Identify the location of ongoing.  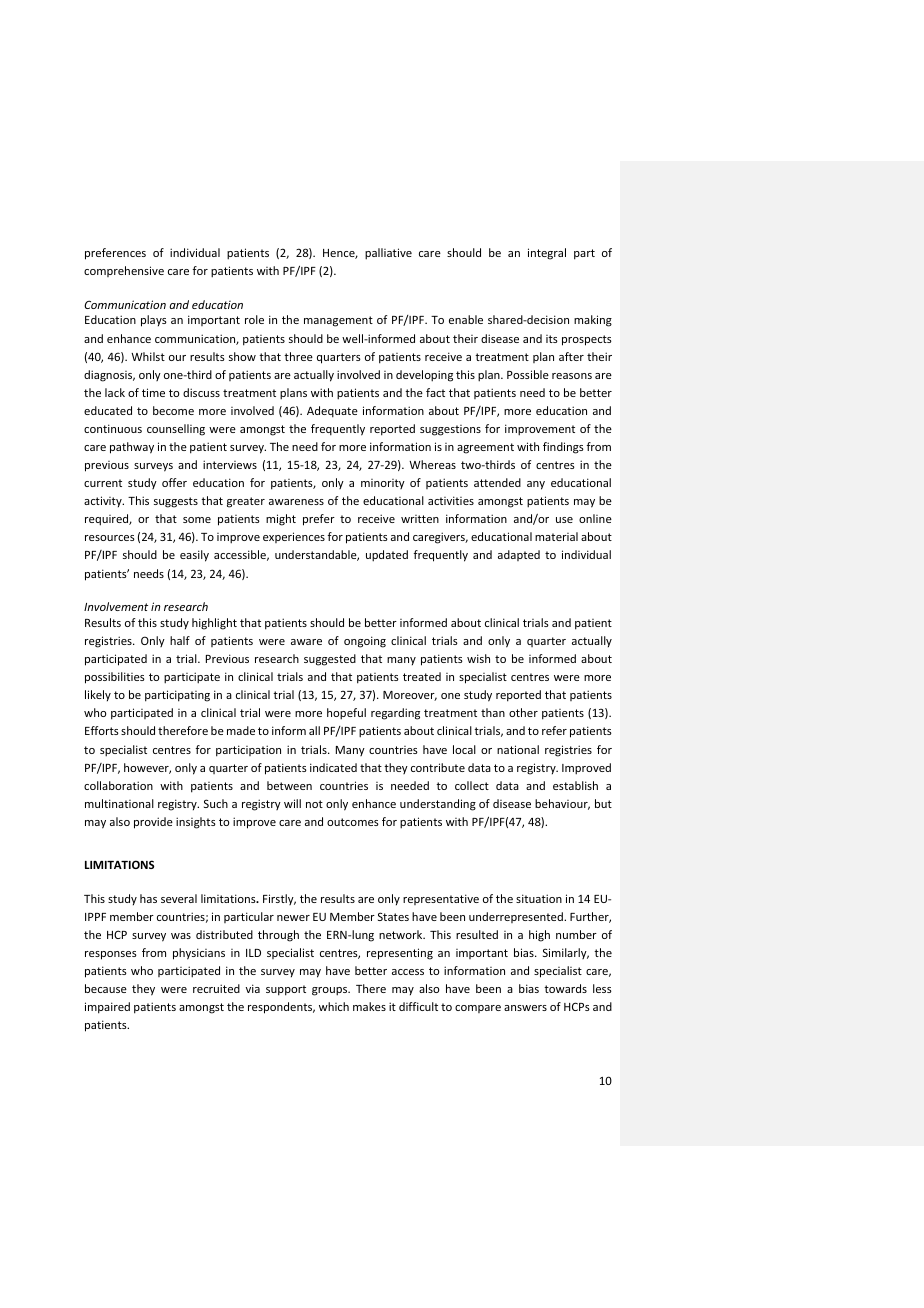
(365, 642).
